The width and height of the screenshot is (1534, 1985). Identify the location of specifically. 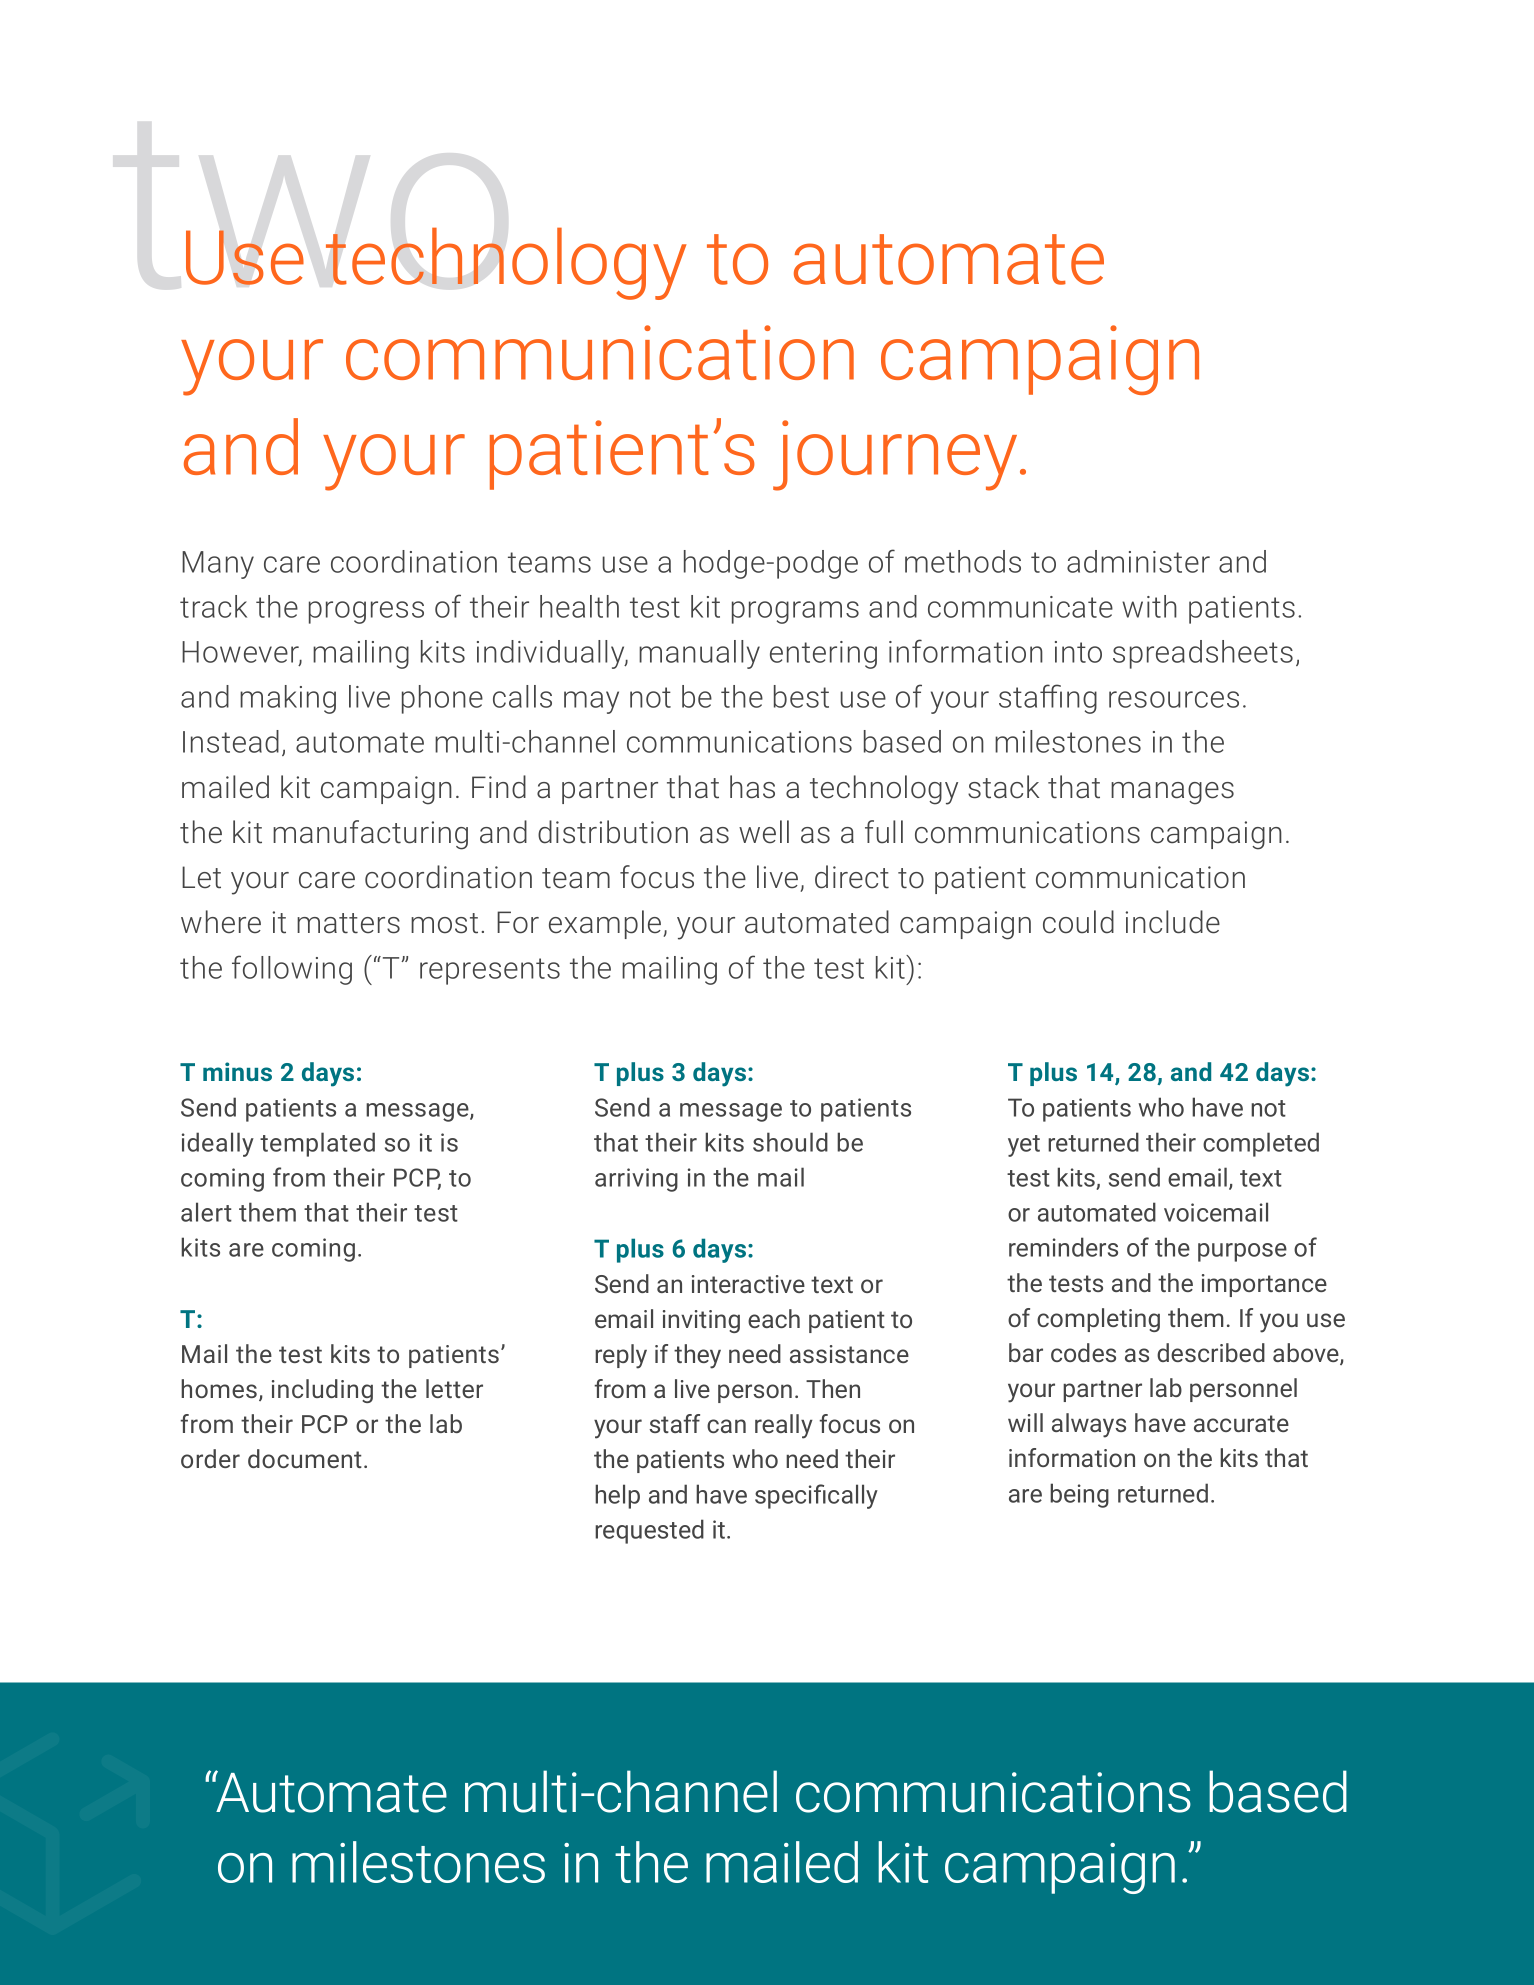
(816, 1496).
